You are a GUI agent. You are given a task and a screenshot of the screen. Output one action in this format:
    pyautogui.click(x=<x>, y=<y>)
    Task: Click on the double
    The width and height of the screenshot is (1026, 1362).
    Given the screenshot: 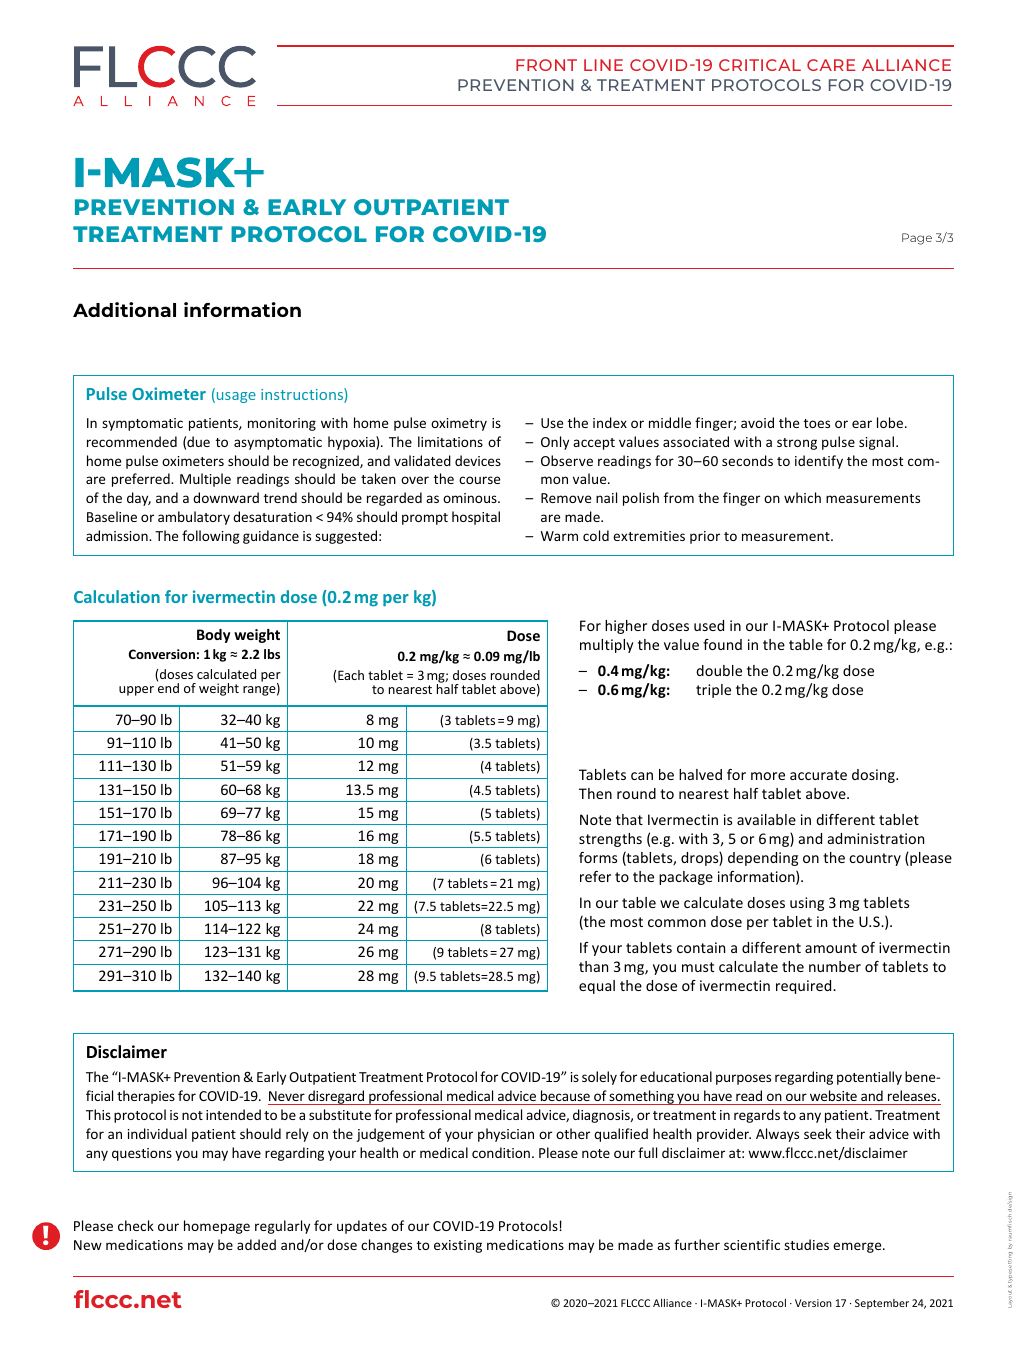 What is the action you would take?
    pyautogui.click(x=719, y=670)
